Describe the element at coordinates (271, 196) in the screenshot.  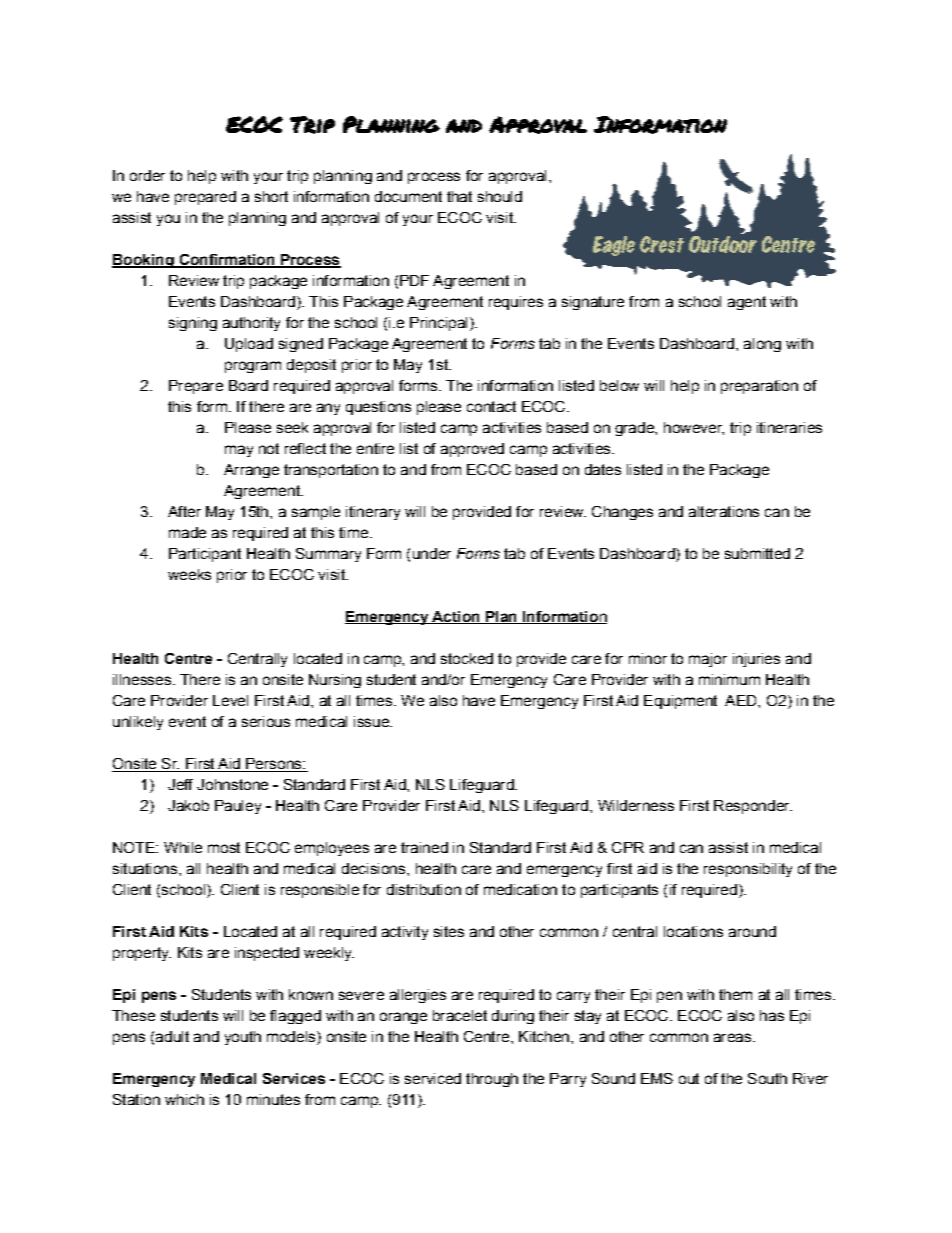
I see `short` at that location.
